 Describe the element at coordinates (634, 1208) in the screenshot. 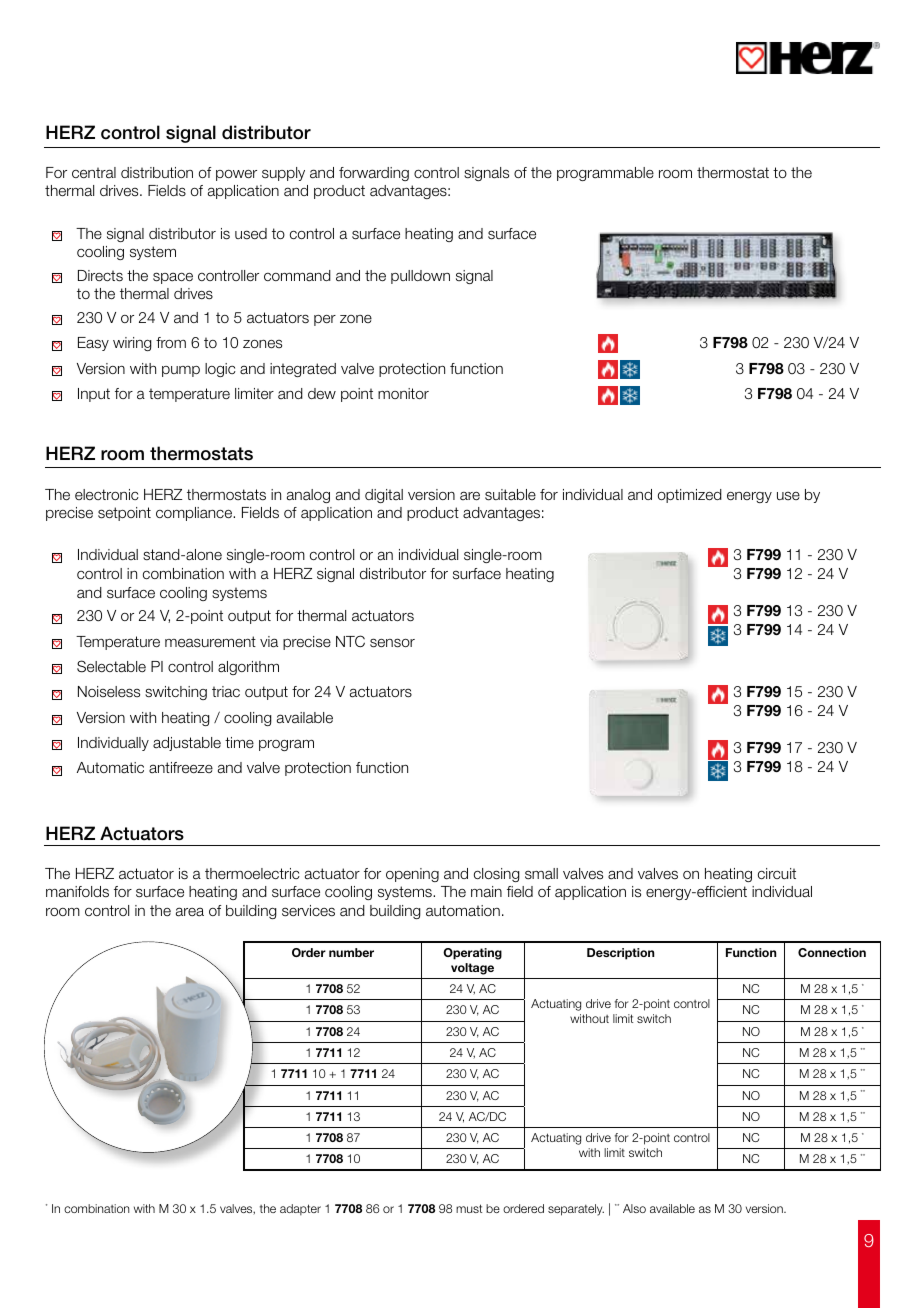

I see `Also` at that location.
